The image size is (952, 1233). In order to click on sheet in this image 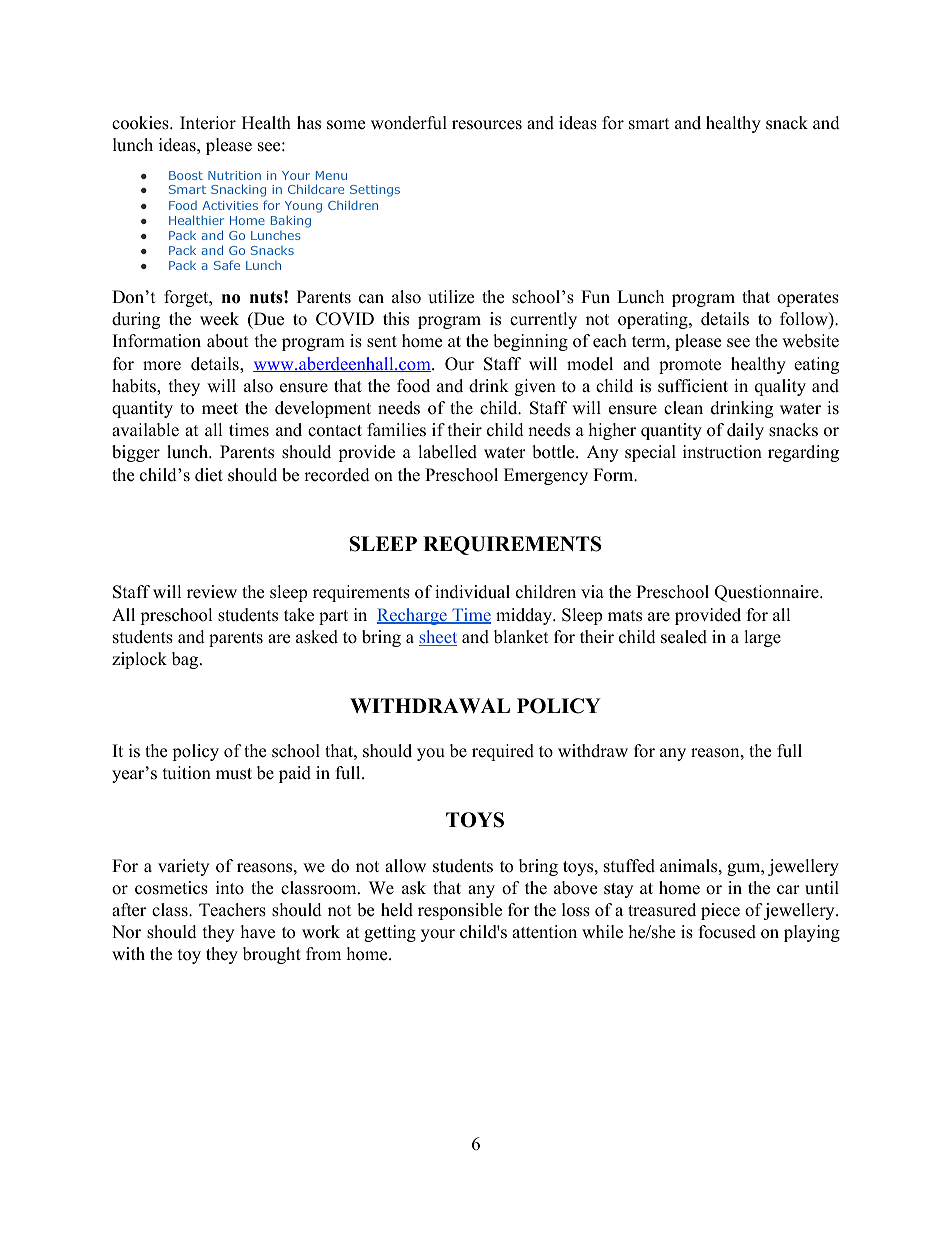, I will do `click(438, 638)`.
